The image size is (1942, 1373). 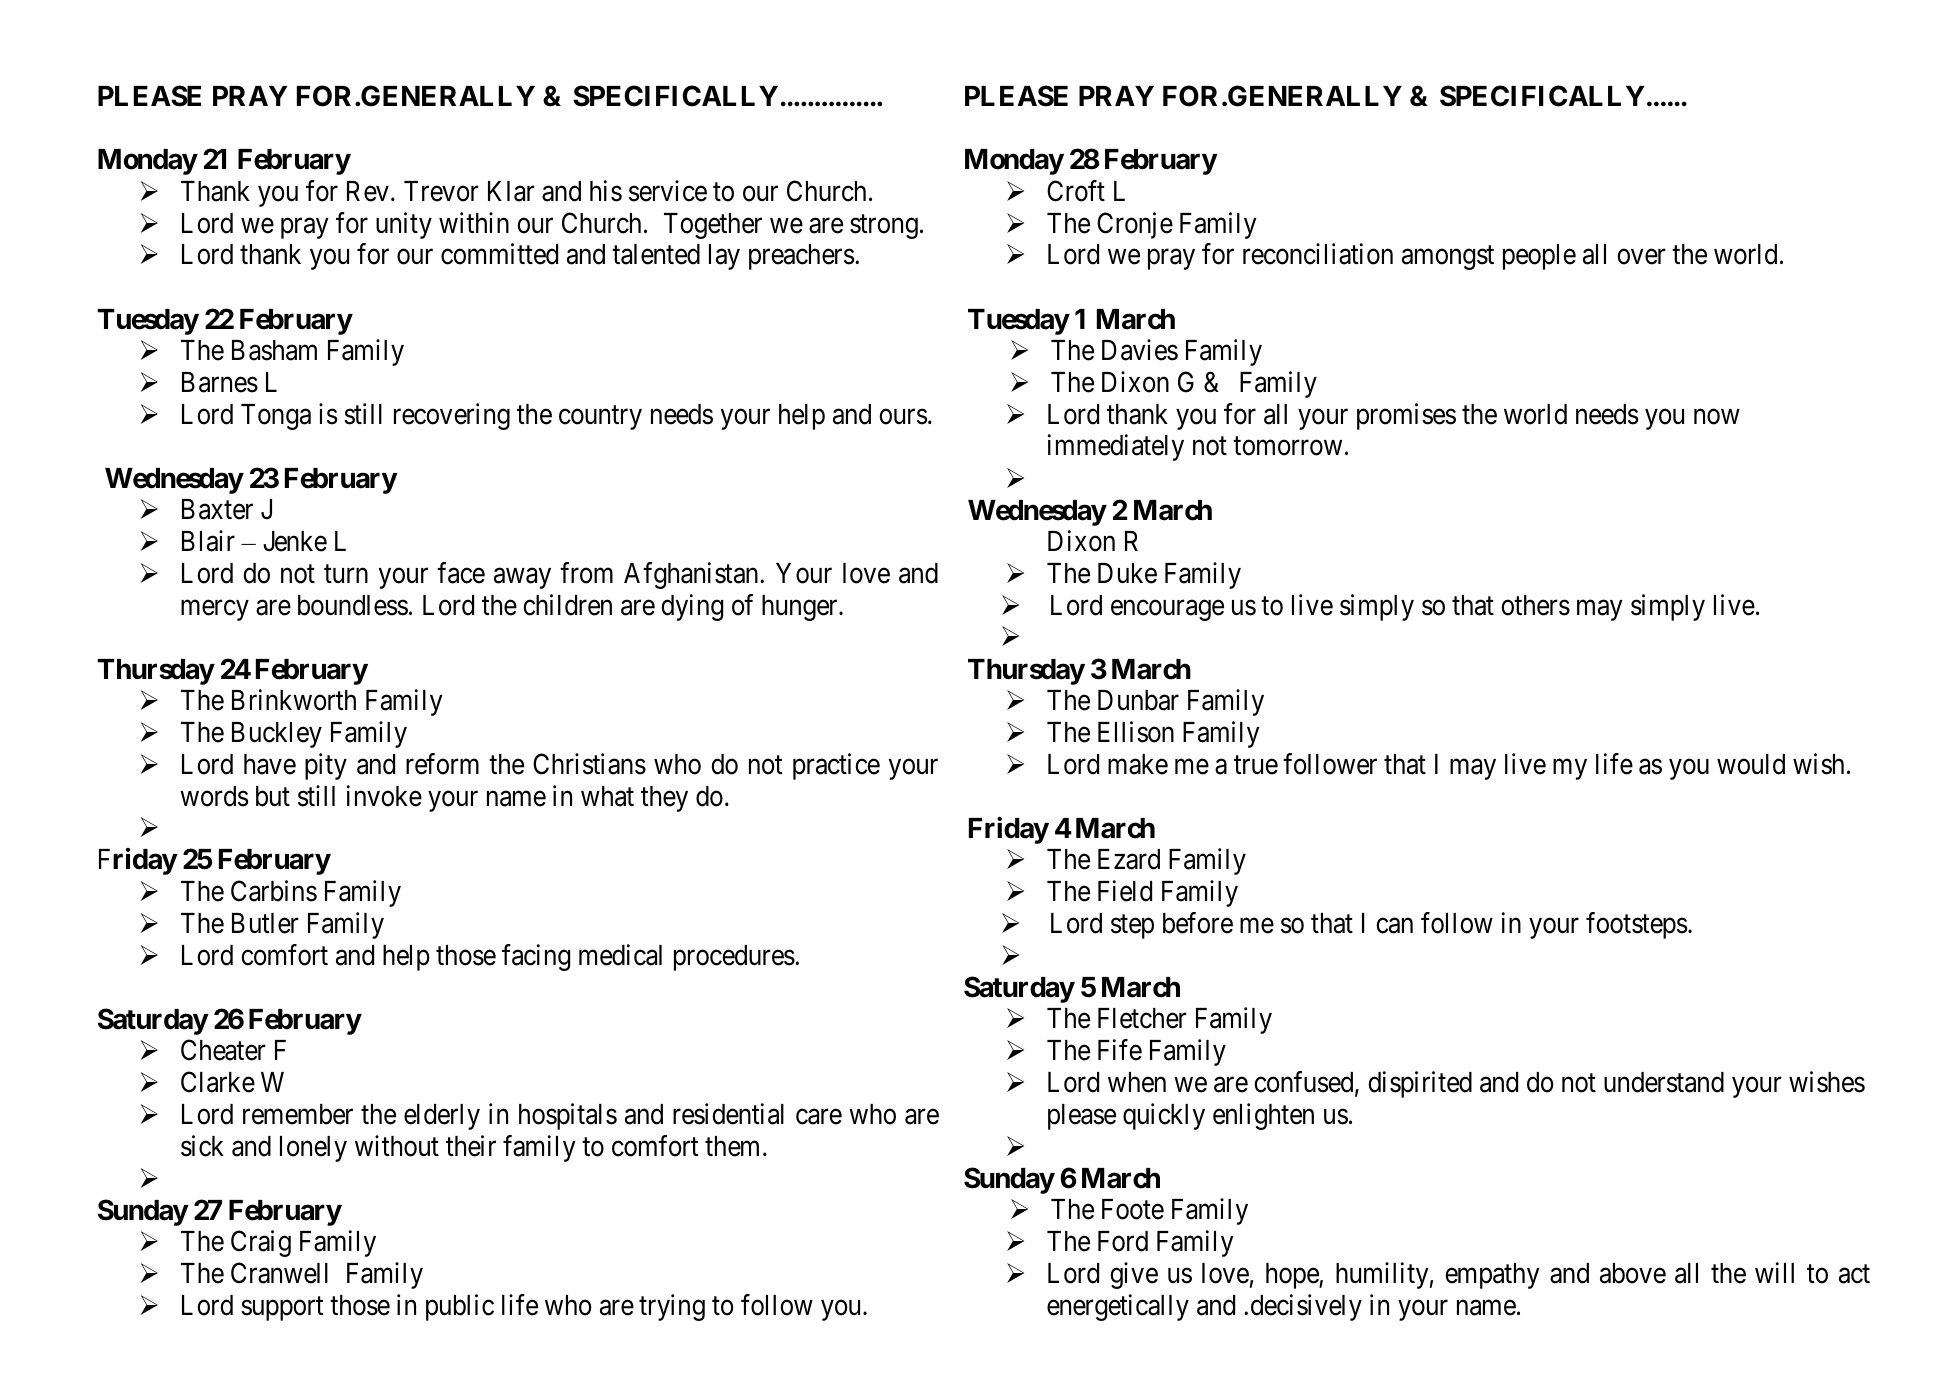 What do you see at coordinates (1116, 447) in the image?
I see `immediately` at bounding box center [1116, 447].
